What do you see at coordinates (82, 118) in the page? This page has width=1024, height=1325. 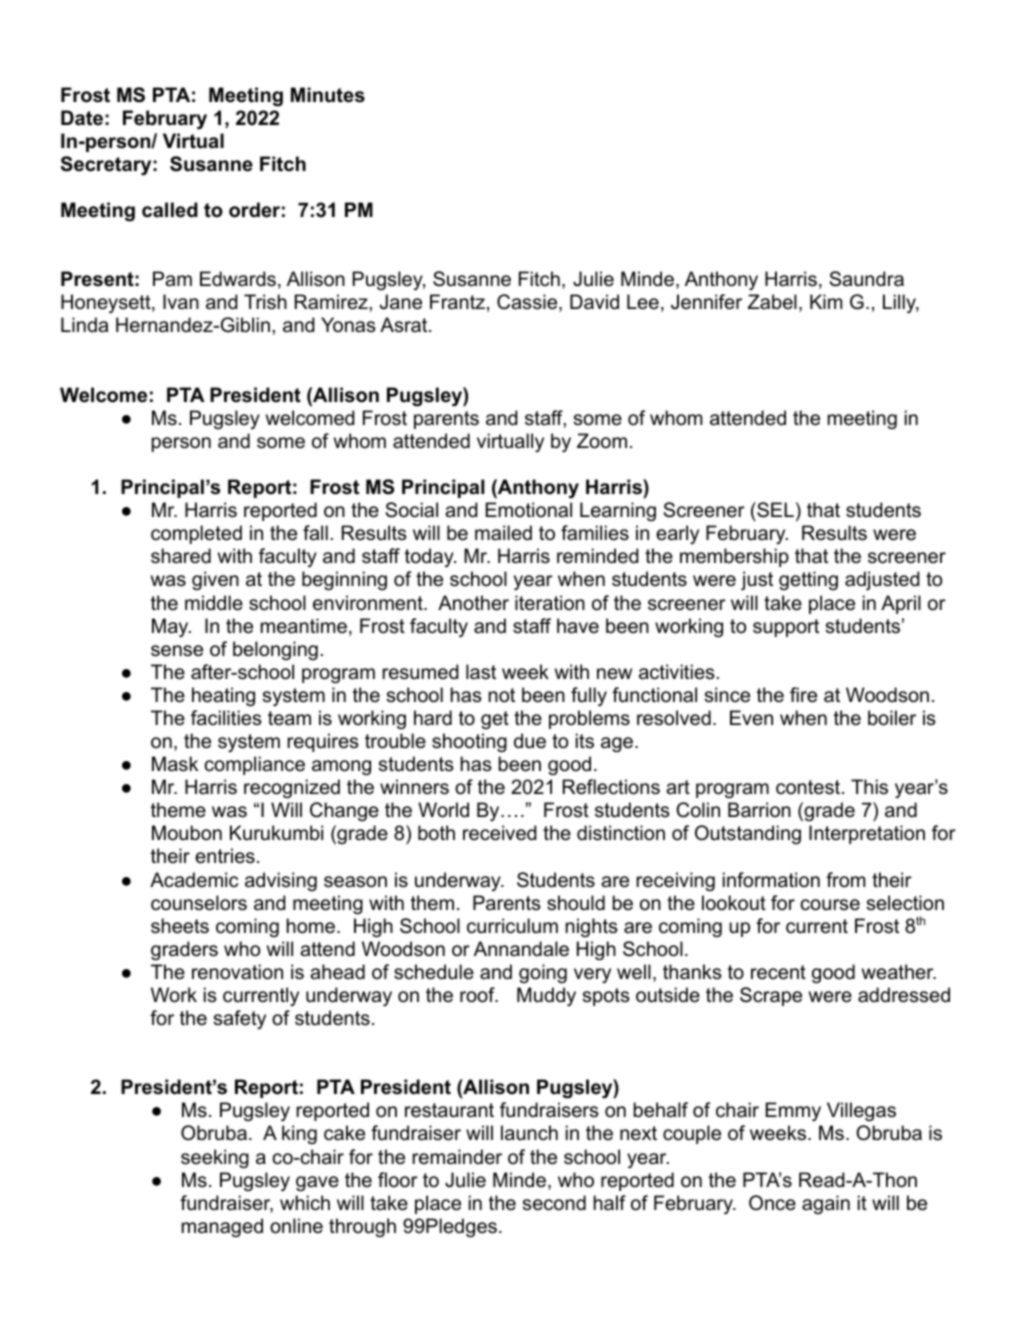 I see `Date` at bounding box center [82, 118].
